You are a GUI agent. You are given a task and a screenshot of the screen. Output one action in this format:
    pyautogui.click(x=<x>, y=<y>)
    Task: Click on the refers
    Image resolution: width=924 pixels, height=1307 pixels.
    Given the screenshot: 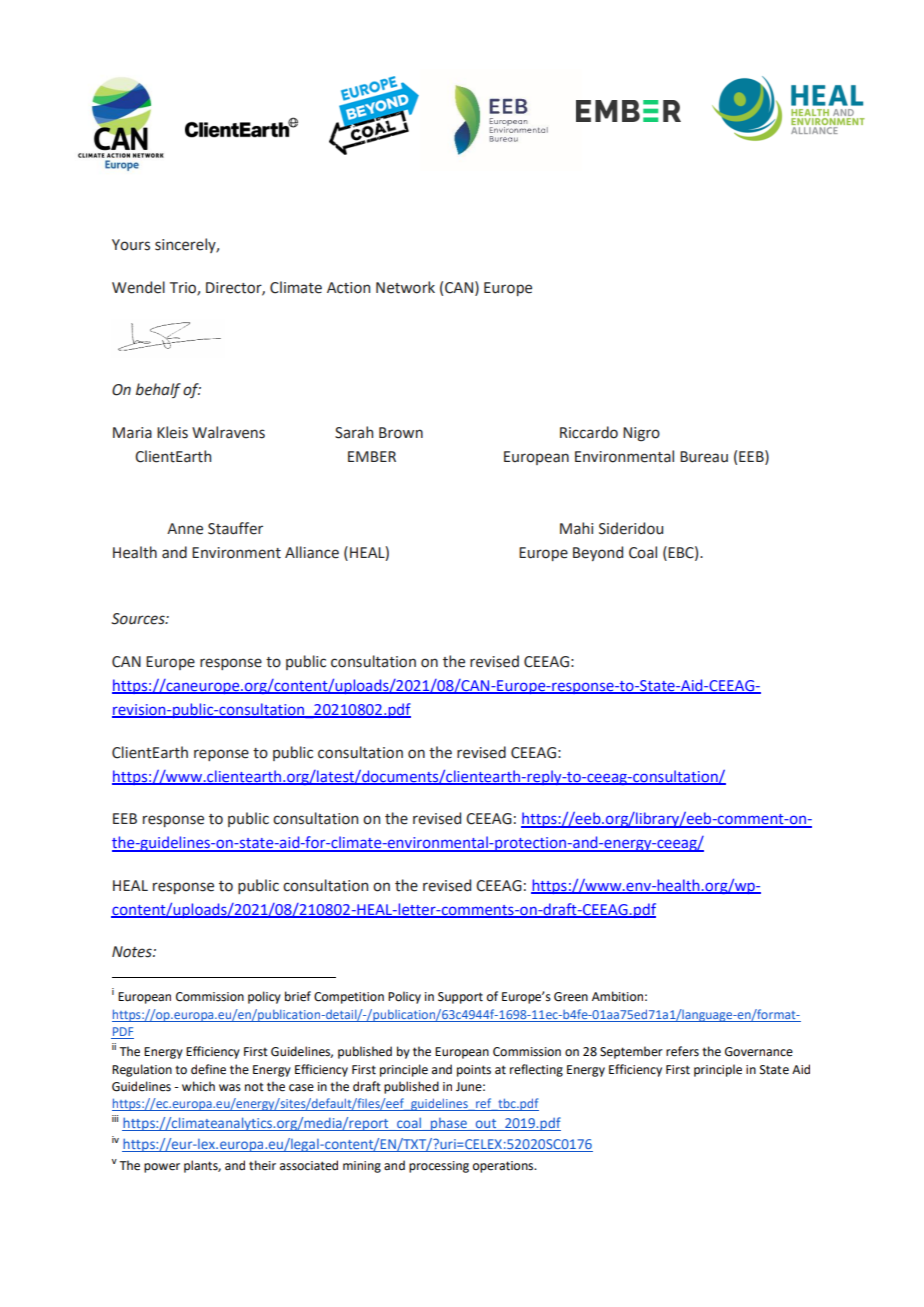 What is the action you would take?
    pyautogui.click(x=682, y=1051)
